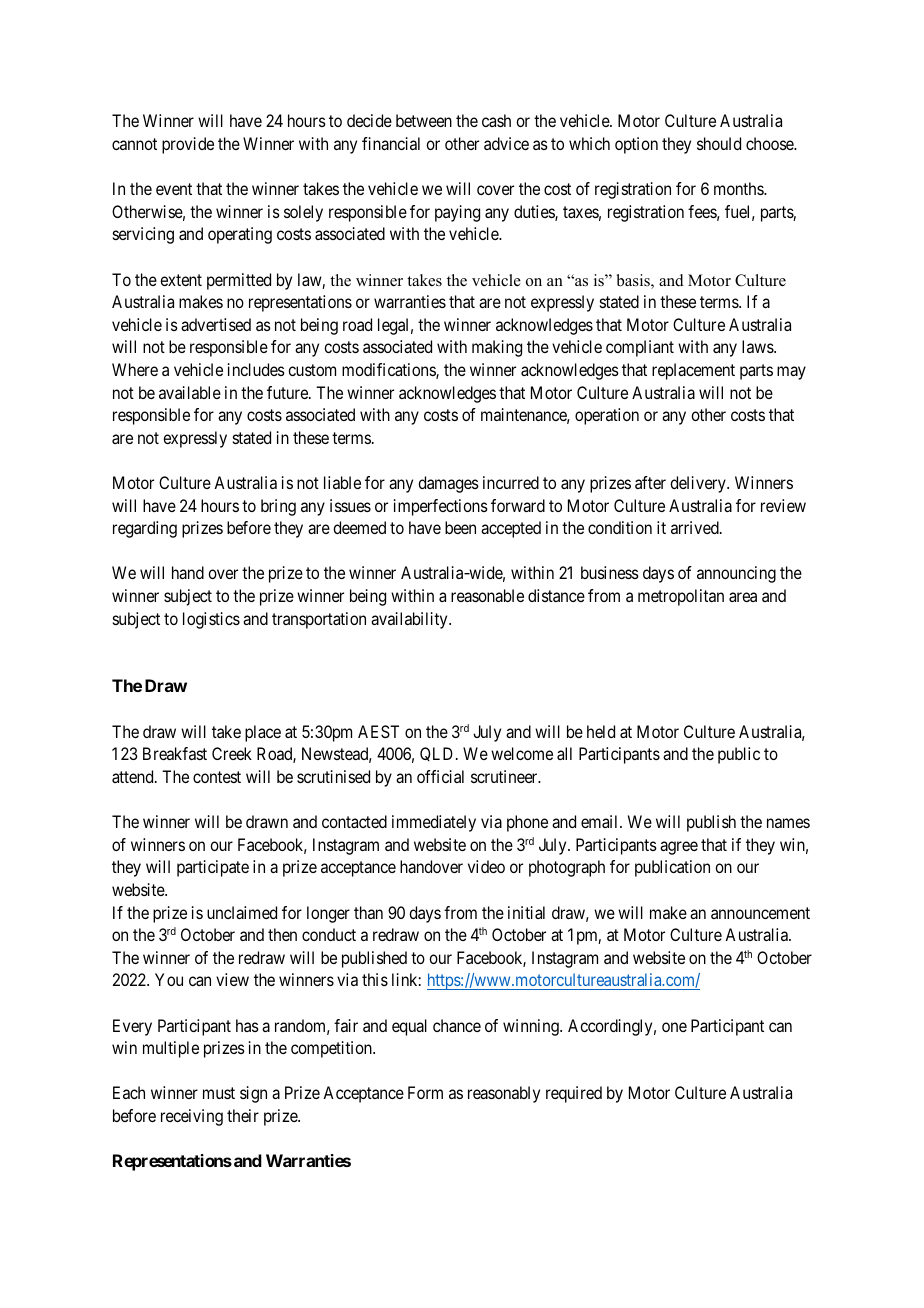 The height and width of the screenshot is (1308, 924). Describe the element at coordinates (448, 484) in the screenshot. I see `damages` at that location.
